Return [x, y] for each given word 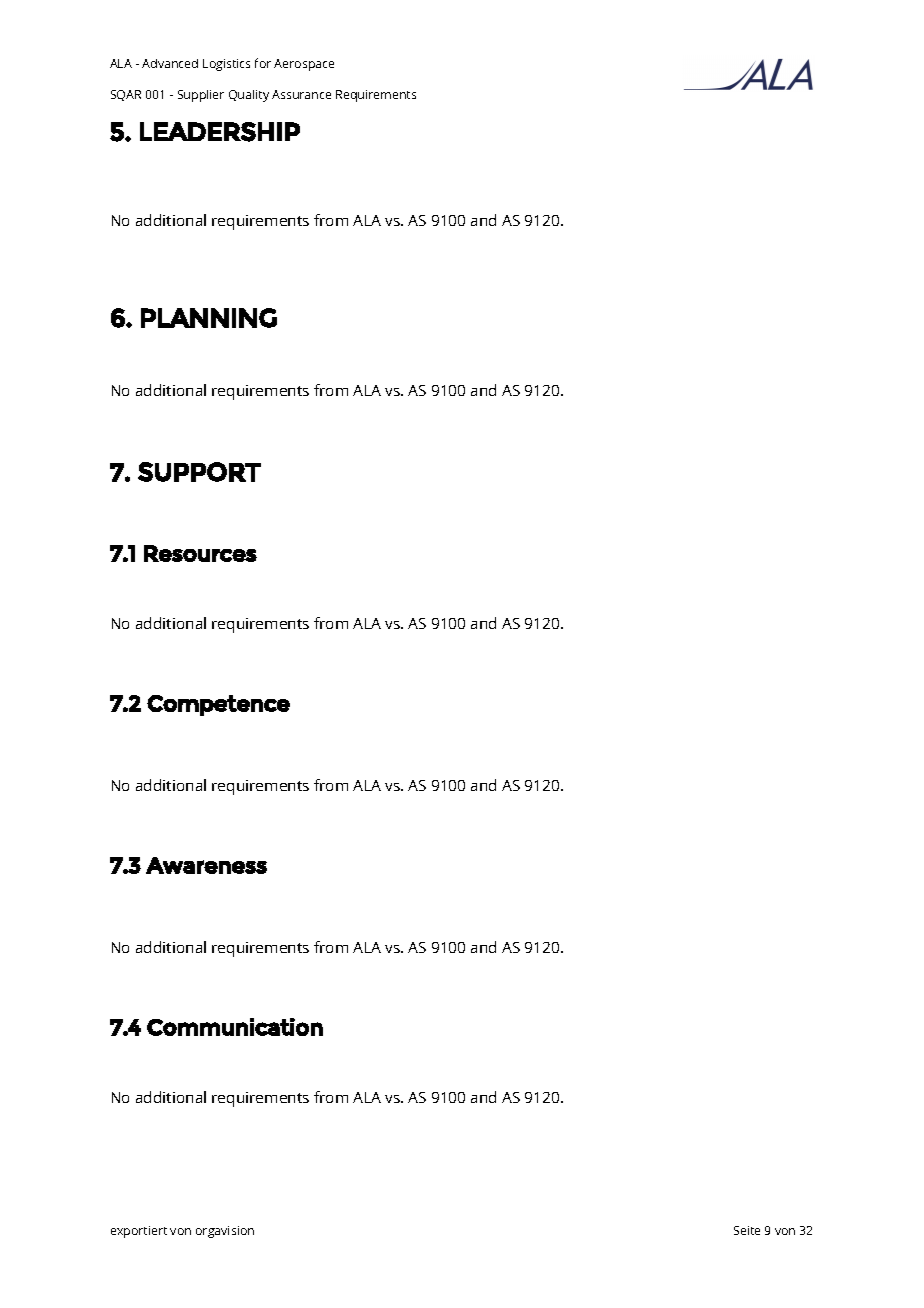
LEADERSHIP [220, 132]
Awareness [206, 865]
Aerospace [304, 65]
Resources [200, 553]
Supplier [201, 96]
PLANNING [209, 318]
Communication [235, 1027]
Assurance [301, 94]
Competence [218, 705]
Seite [747, 1230]
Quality [249, 96]
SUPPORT [199, 472]
